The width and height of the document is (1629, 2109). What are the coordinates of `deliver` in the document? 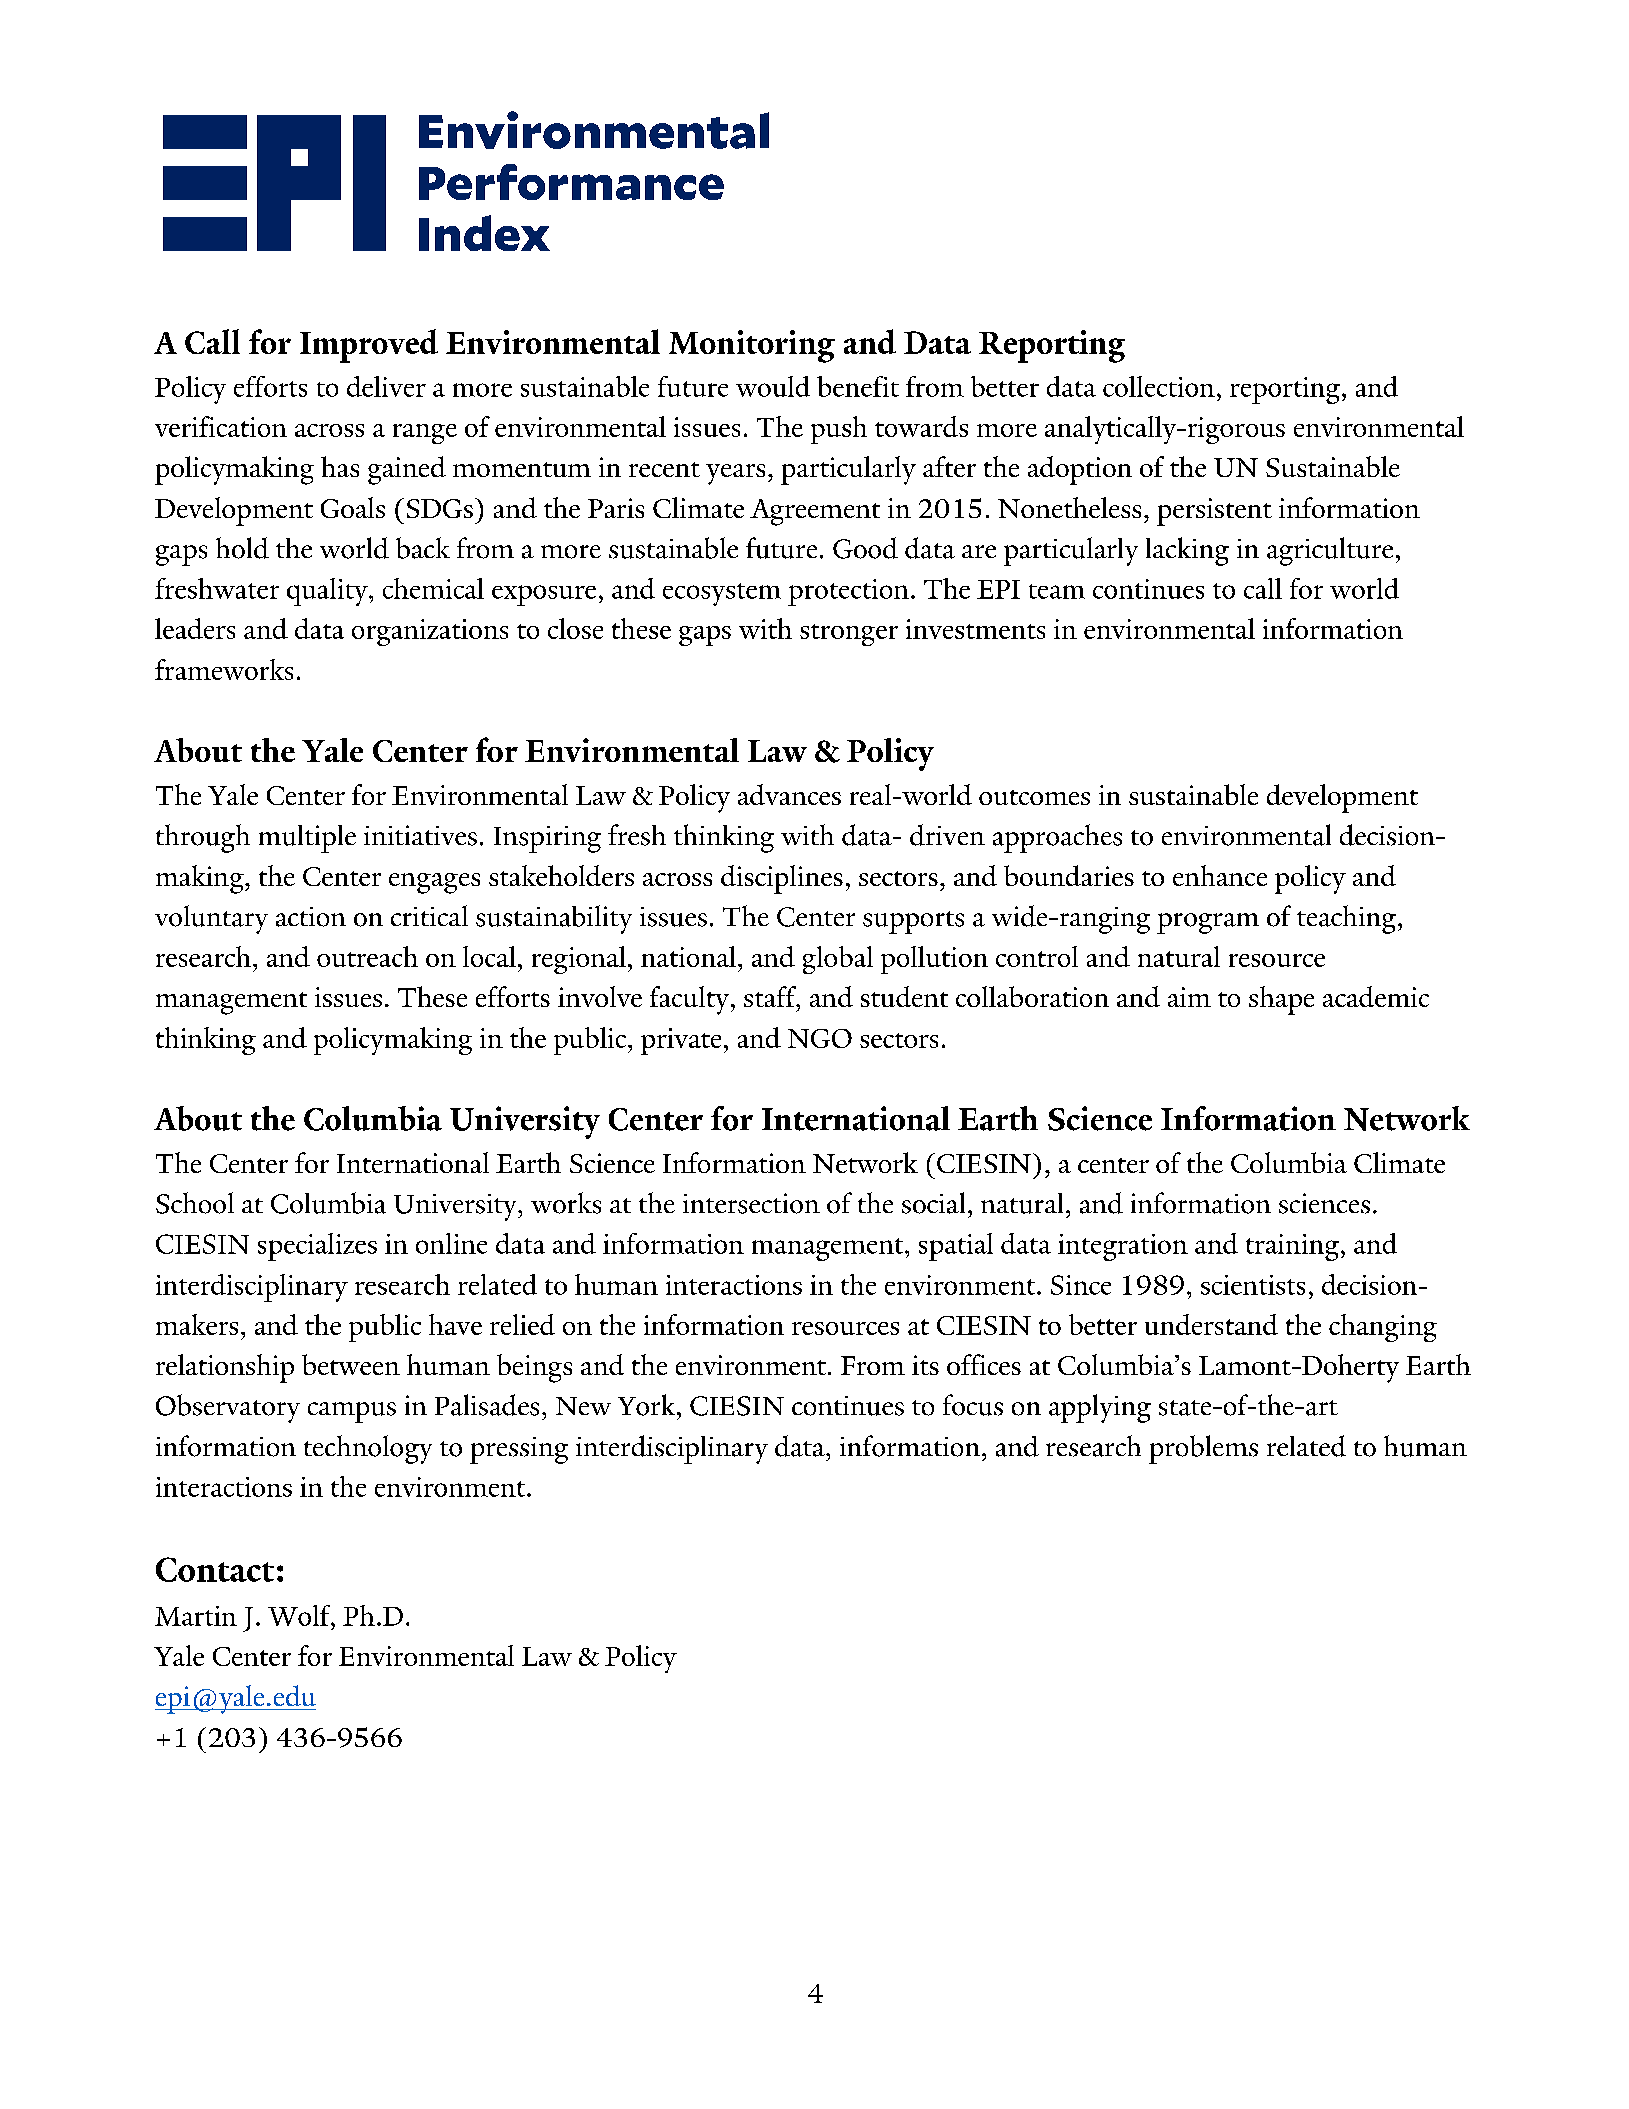 It's located at (386, 386).
